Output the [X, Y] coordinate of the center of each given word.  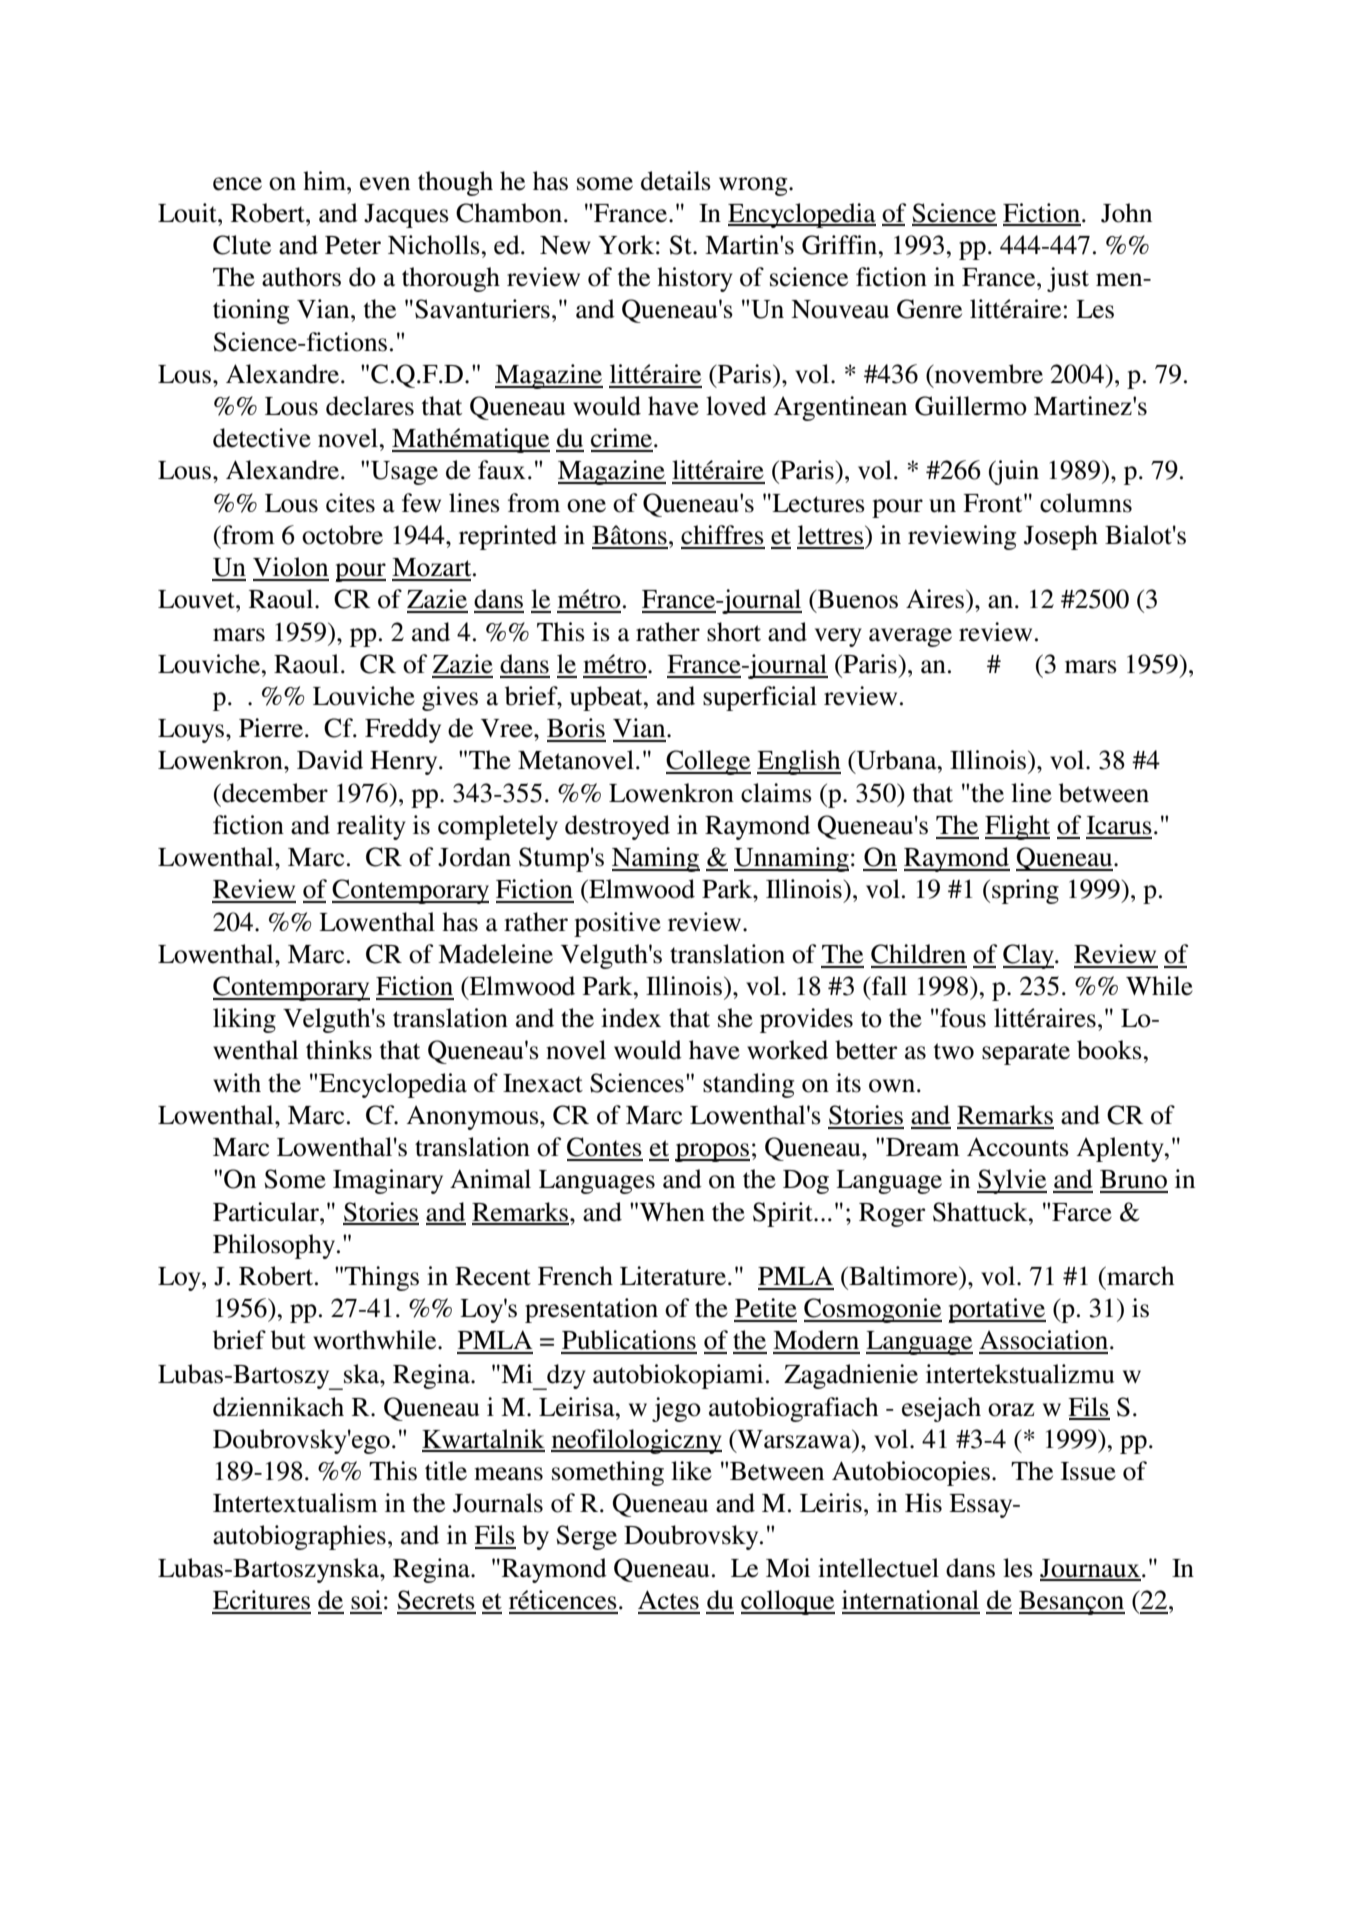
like [691, 1471]
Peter [353, 245]
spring [1025, 891]
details [676, 181]
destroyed [617, 827]
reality [371, 827]
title [446, 1471]
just [1068, 279]
